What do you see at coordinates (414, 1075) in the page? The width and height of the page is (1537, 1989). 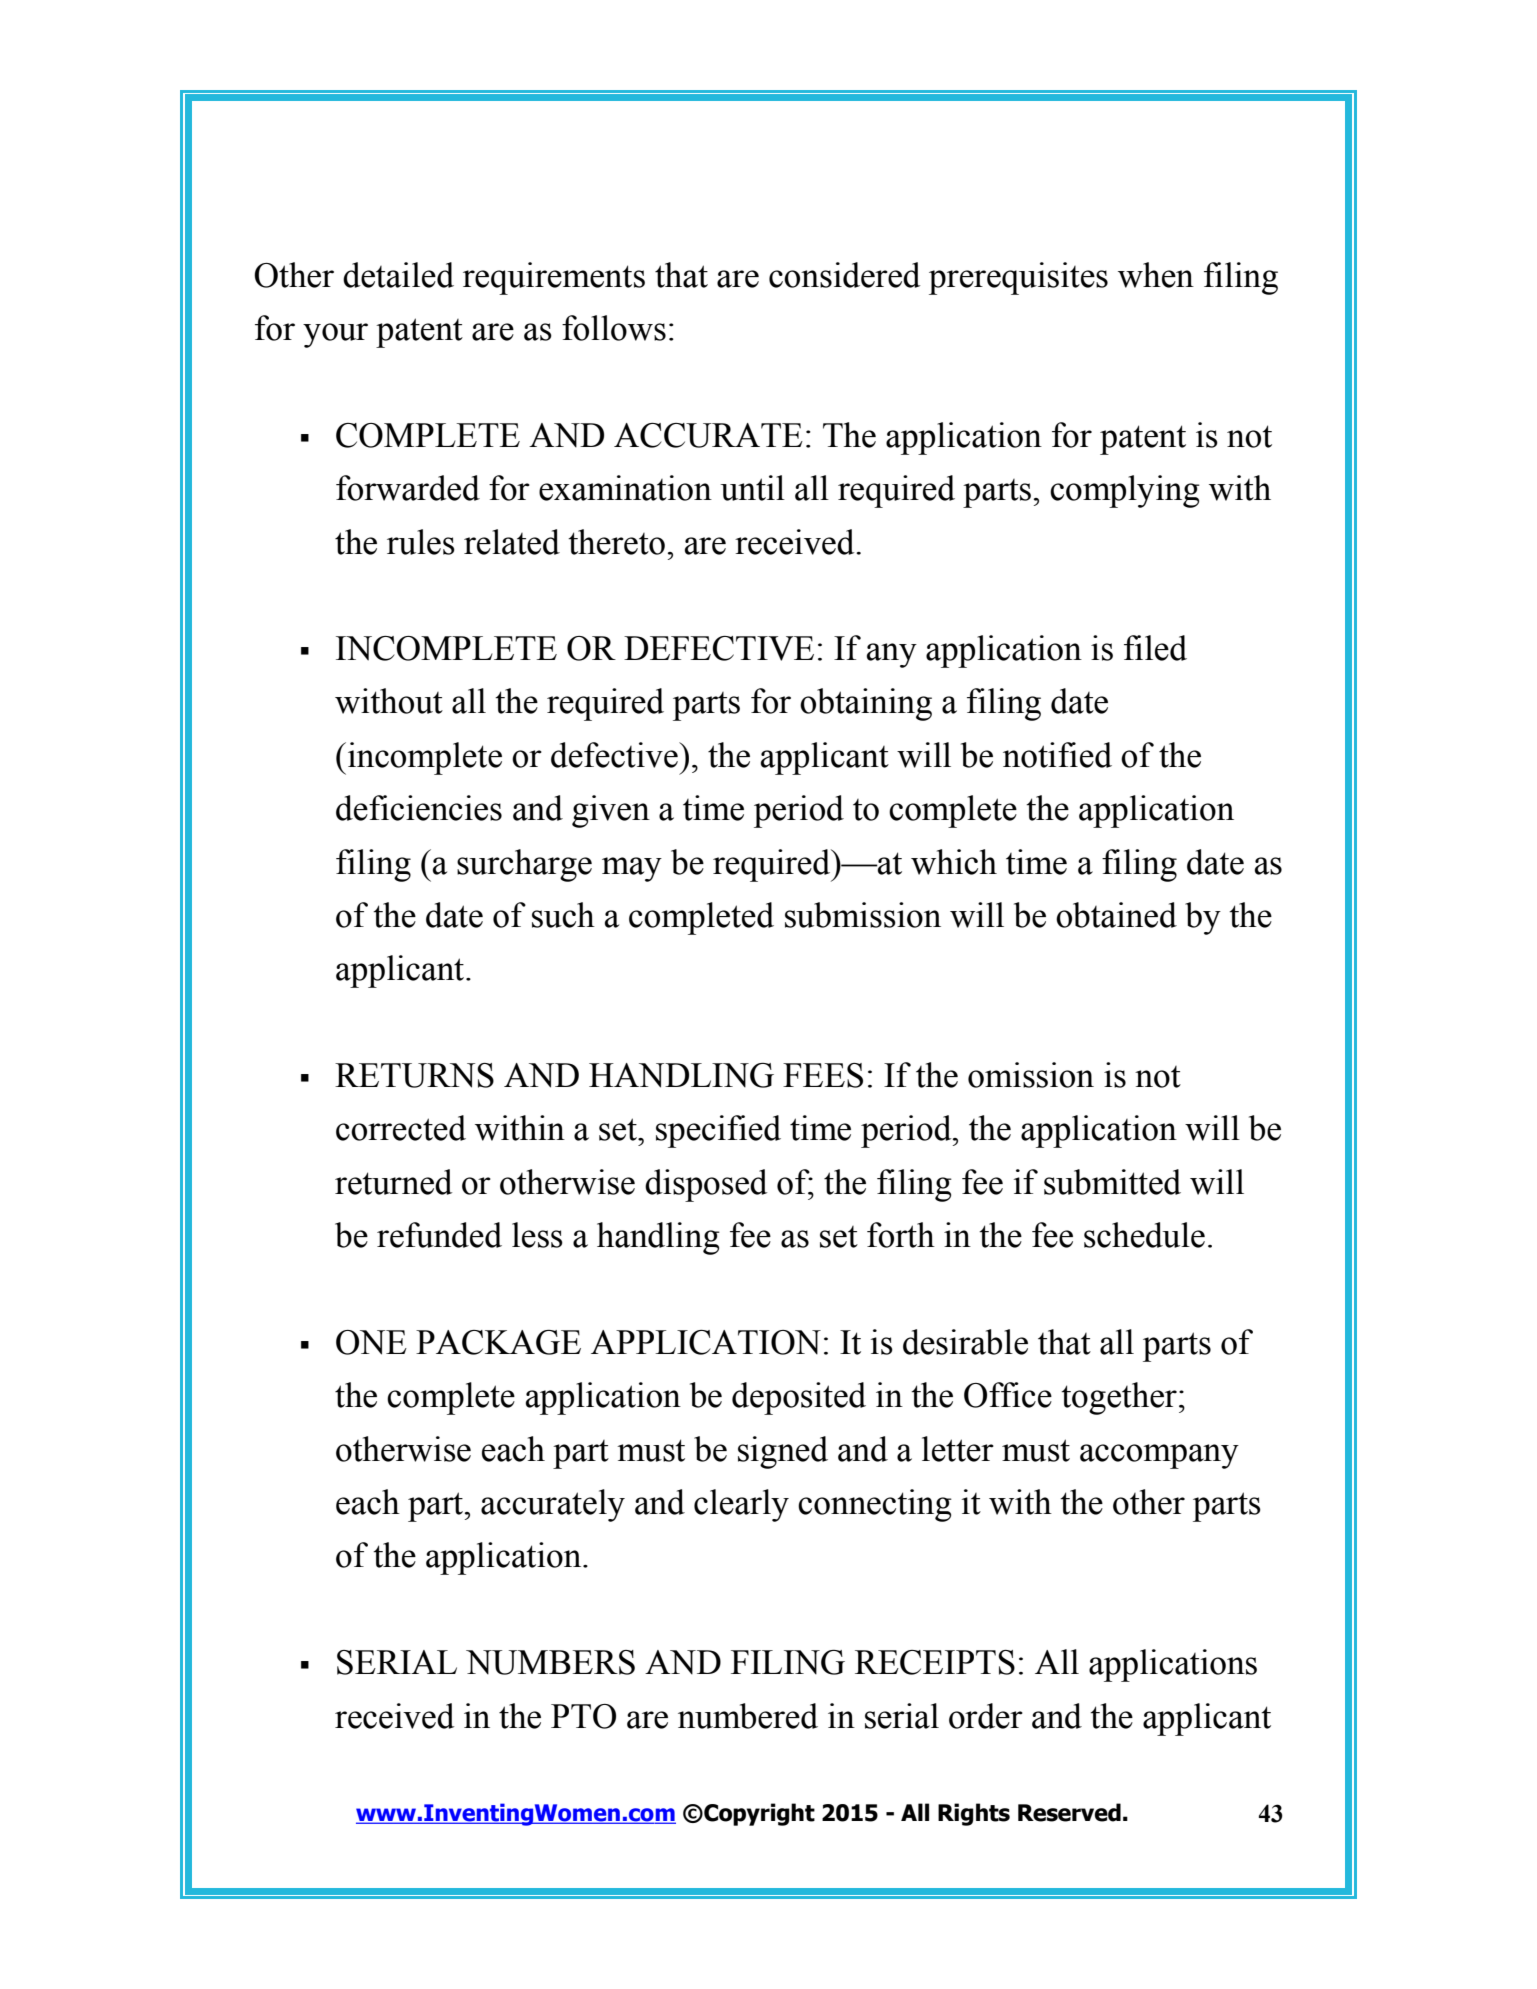 I see `RETURNS` at bounding box center [414, 1075].
